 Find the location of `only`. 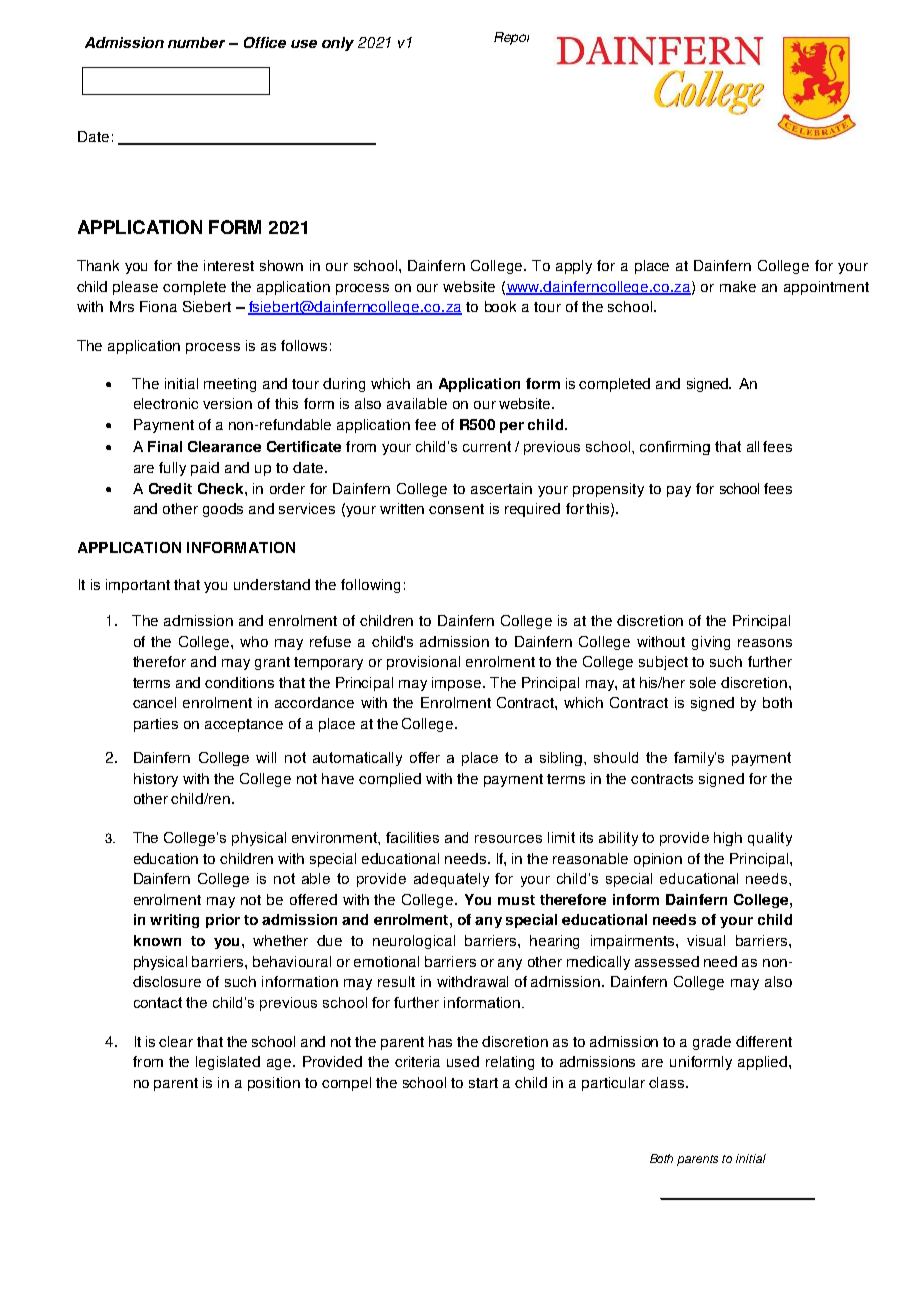

only is located at coordinates (338, 44).
